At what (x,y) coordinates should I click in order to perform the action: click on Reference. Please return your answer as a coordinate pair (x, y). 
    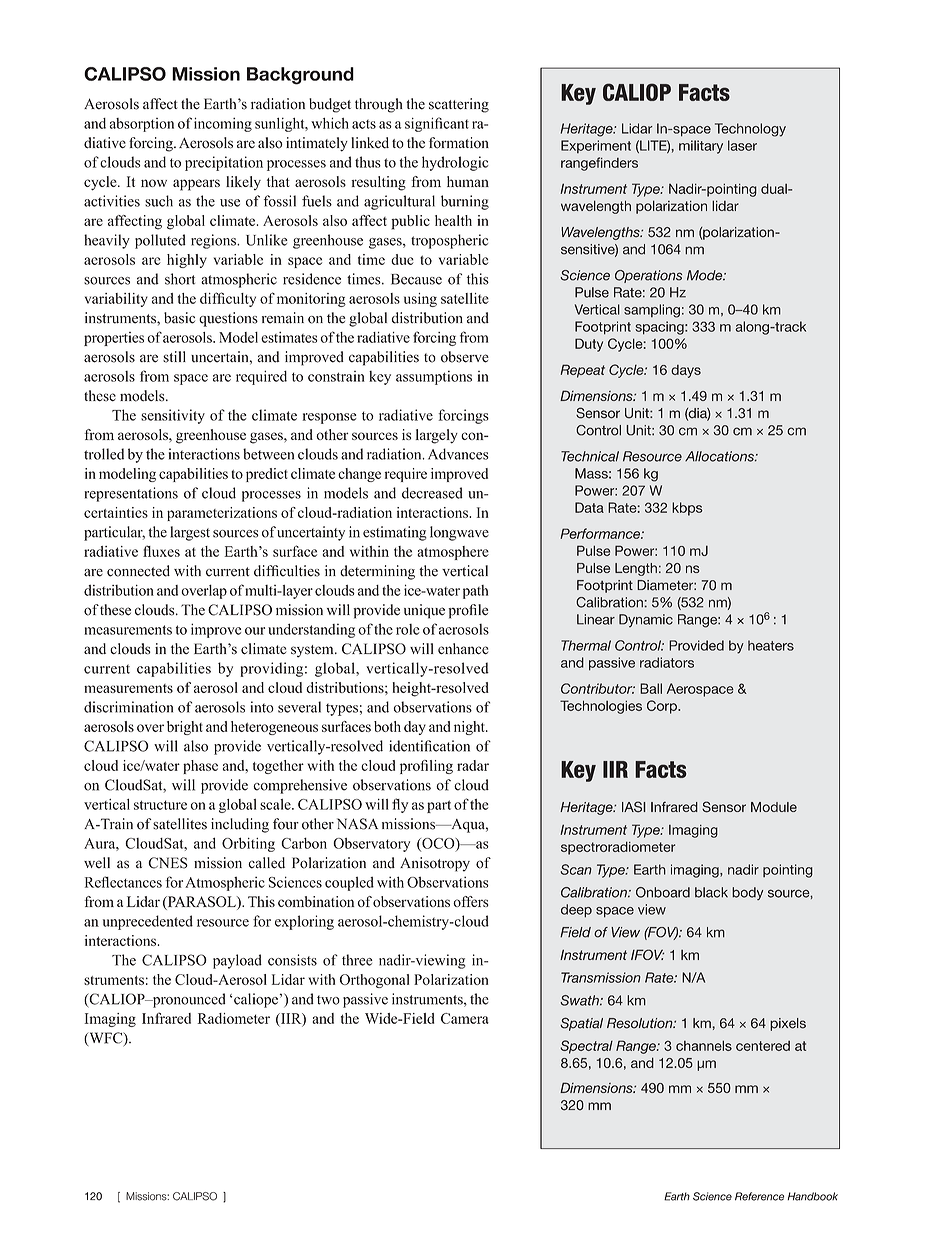
    Looking at the image, I should click on (759, 1196).
